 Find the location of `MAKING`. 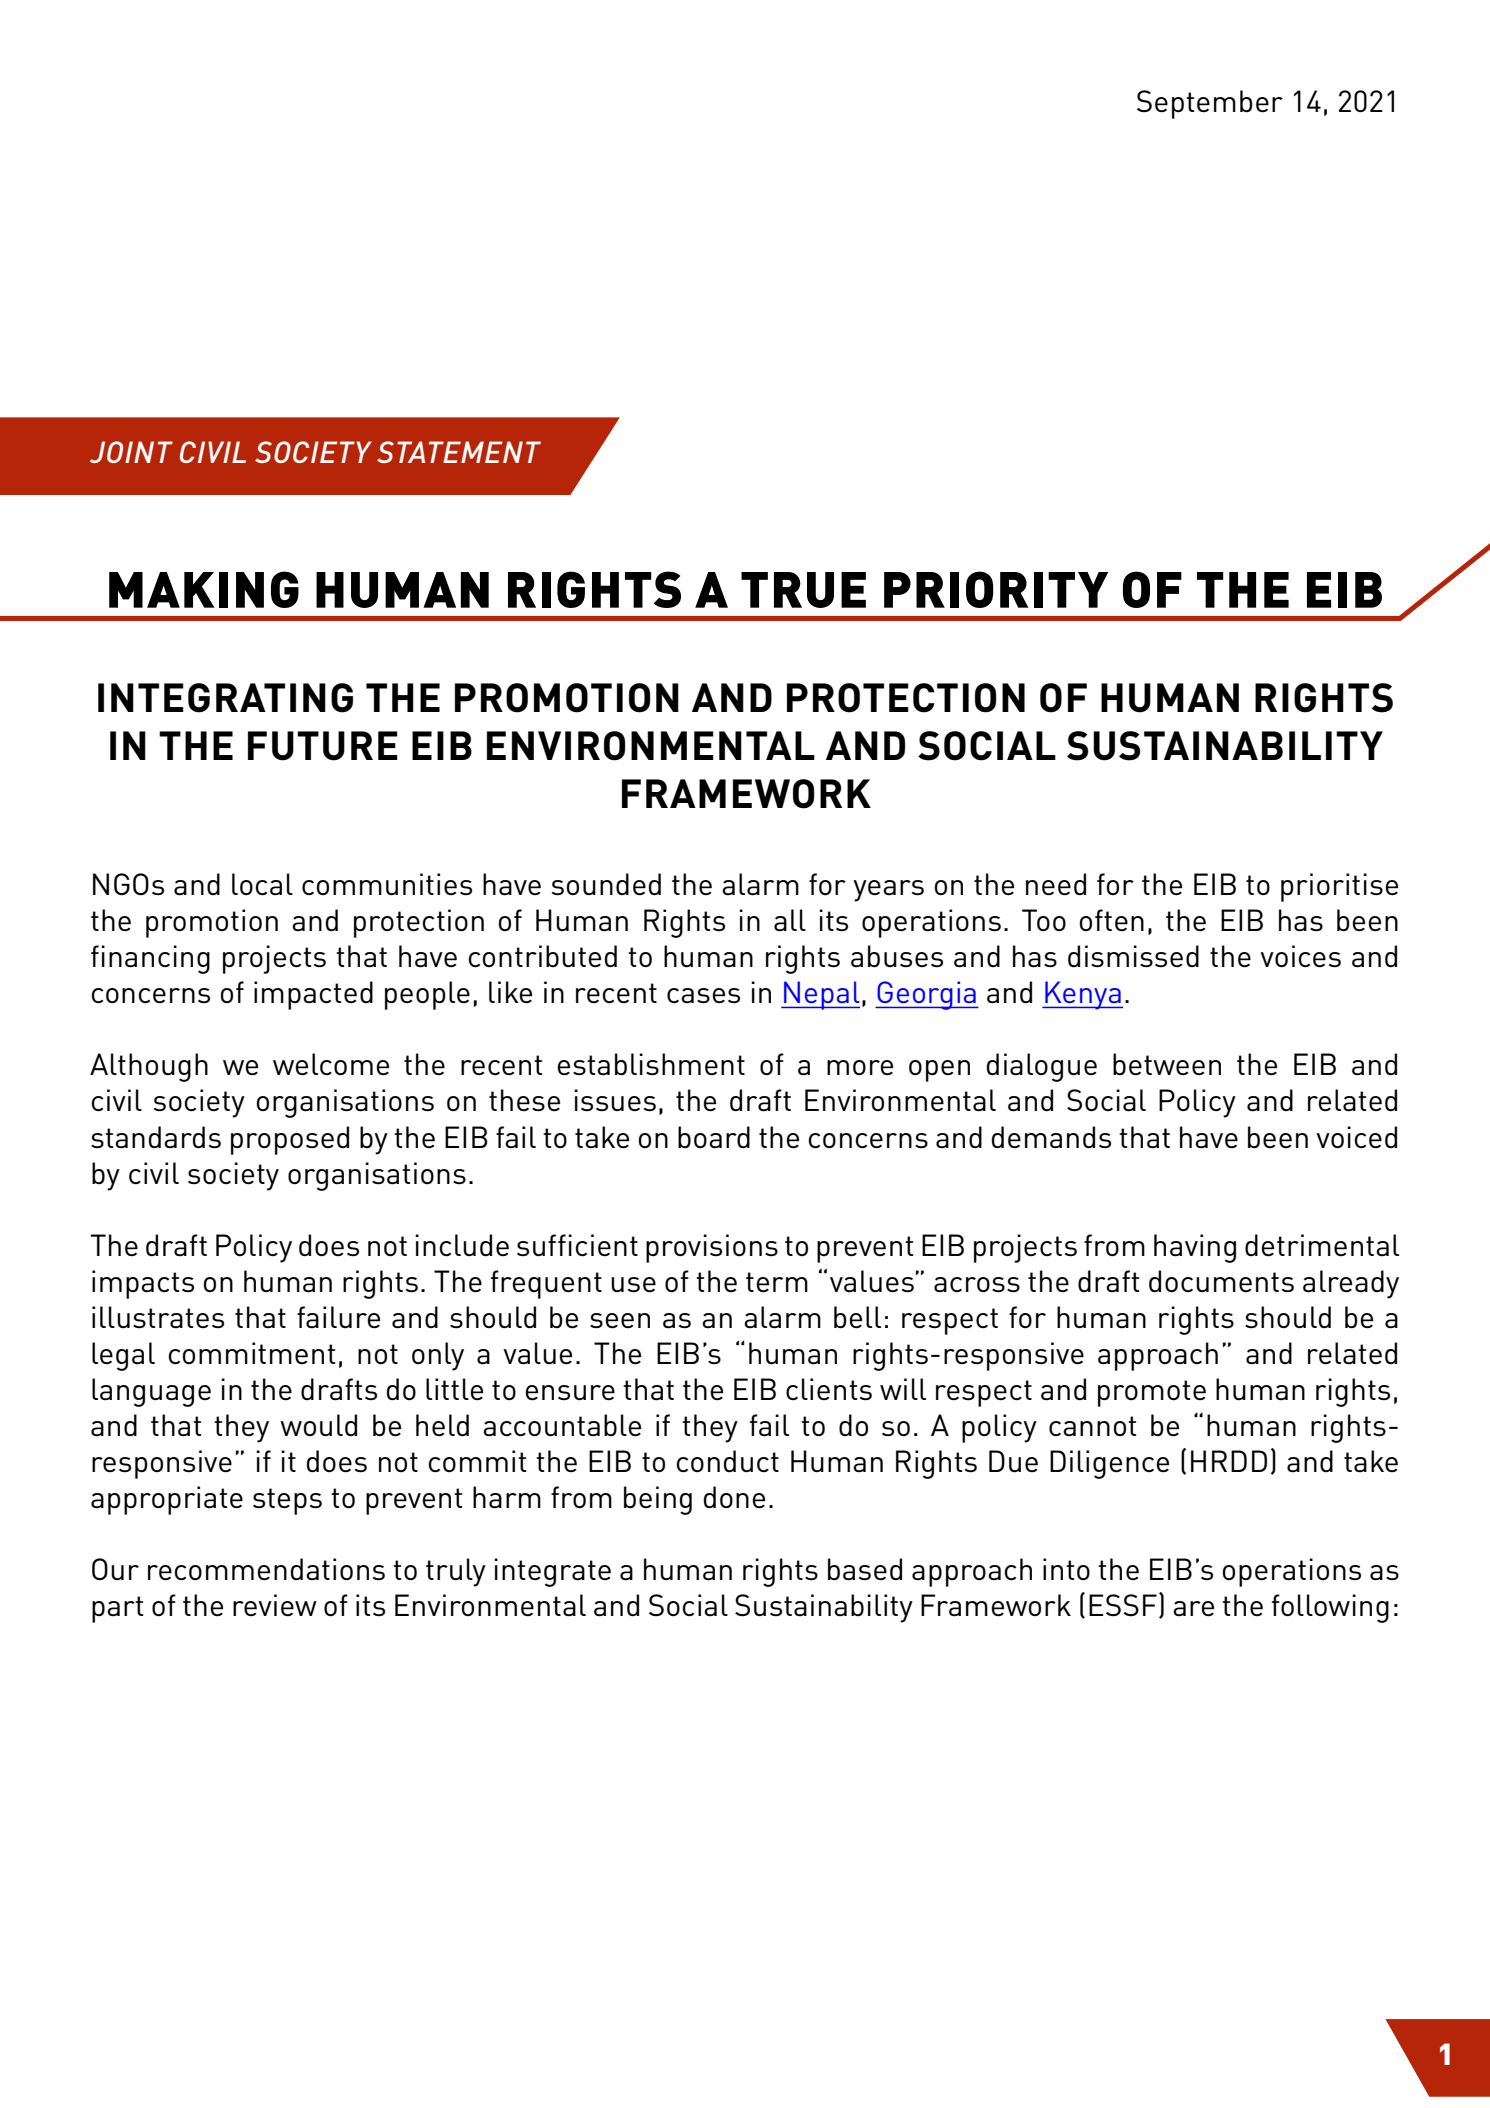

MAKING is located at coordinates (204, 589).
